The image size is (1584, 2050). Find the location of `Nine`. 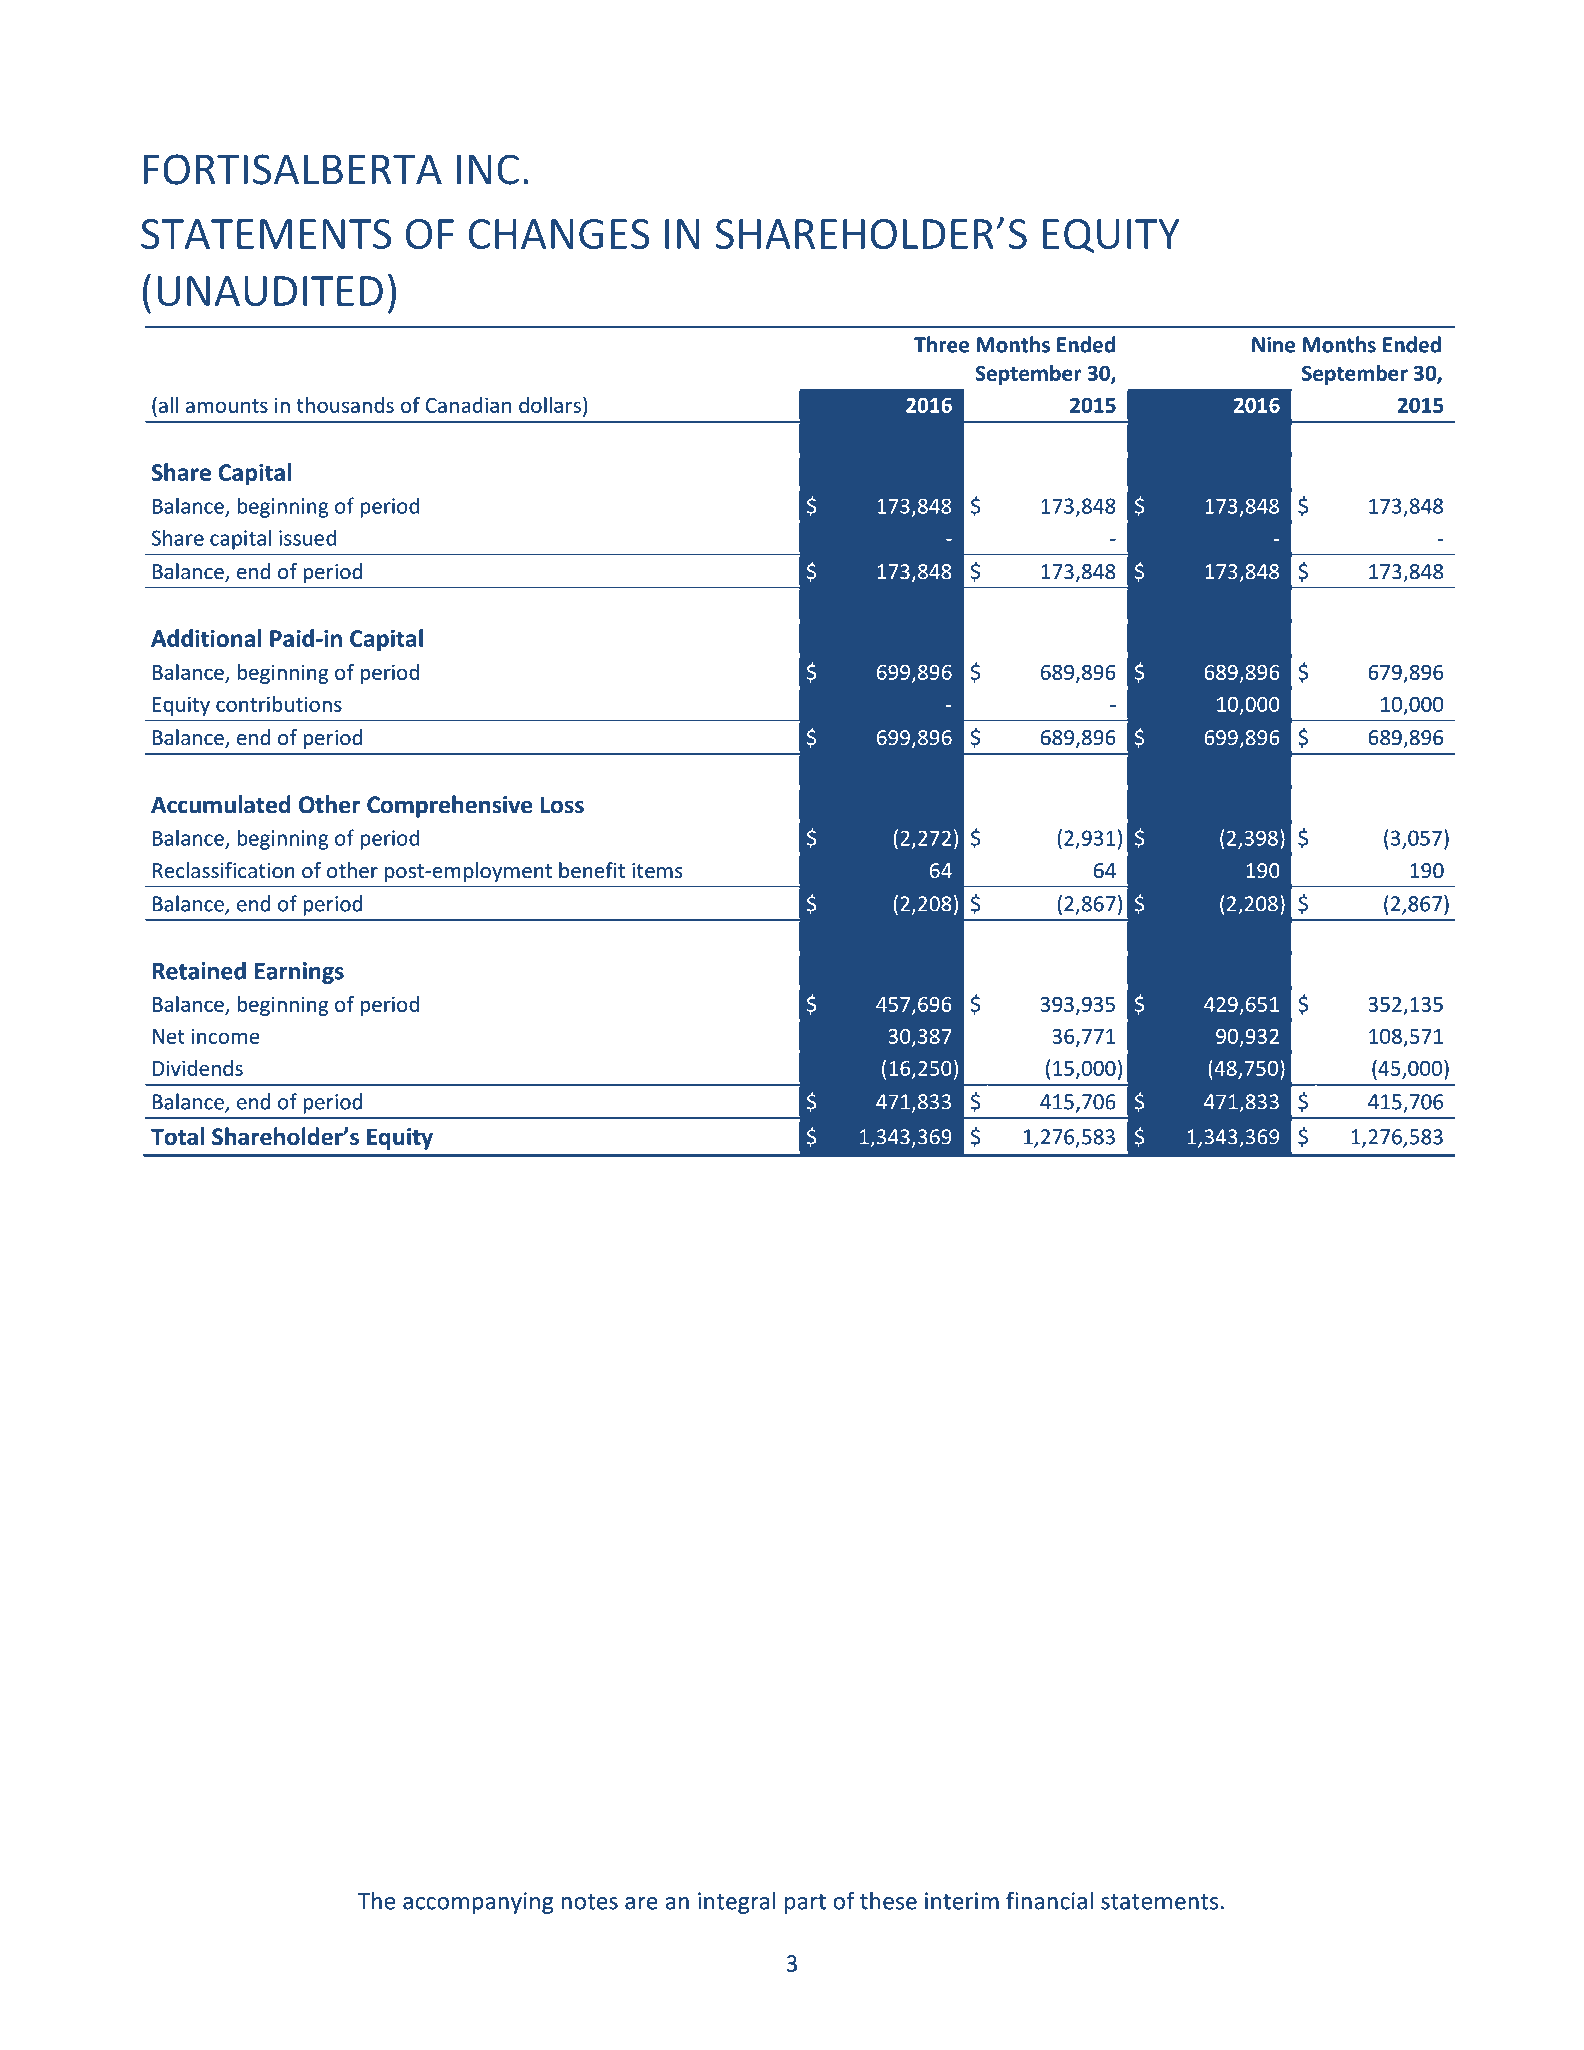

Nine is located at coordinates (1273, 345).
